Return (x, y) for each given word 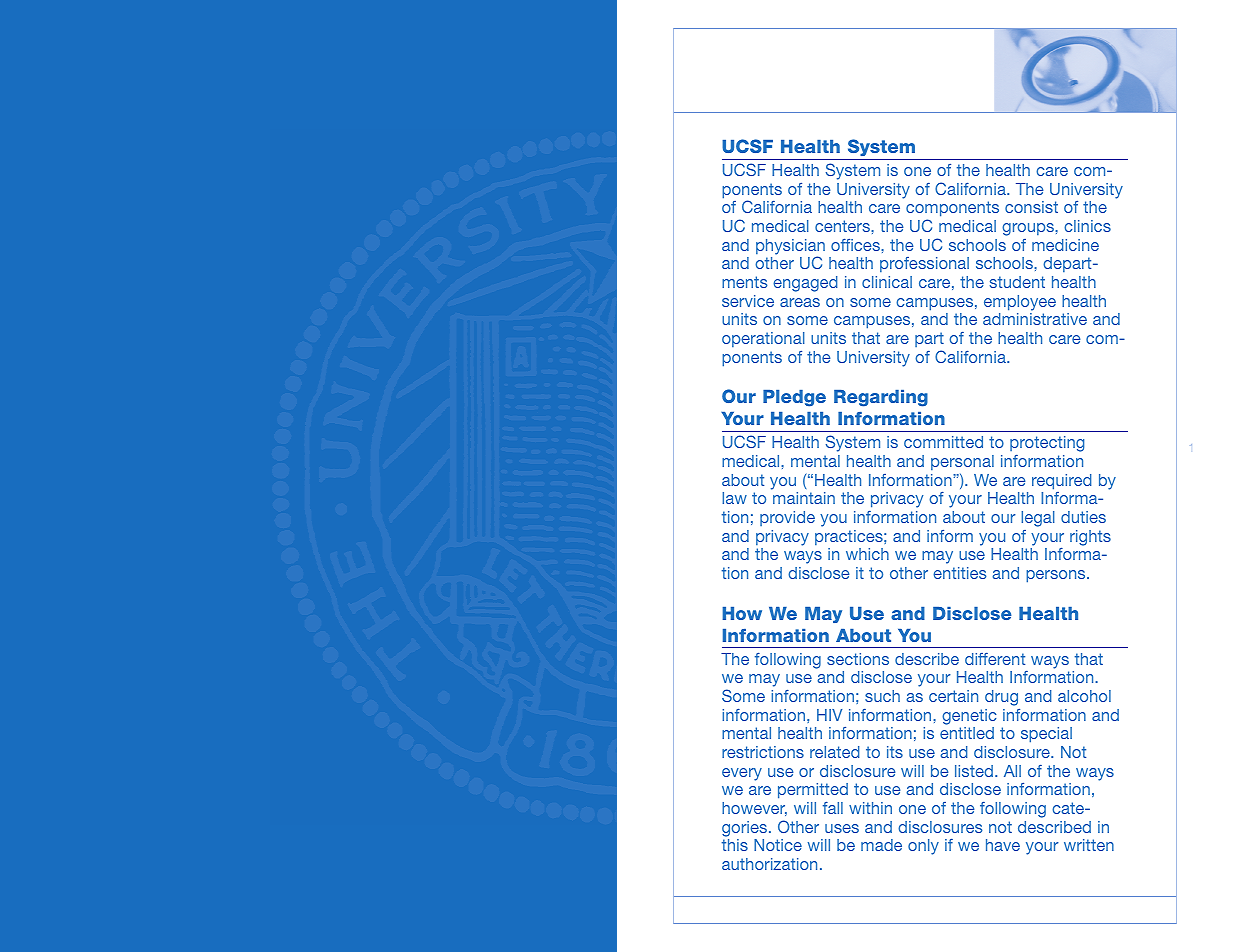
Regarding (881, 398)
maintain (804, 498)
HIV (829, 715)
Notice (778, 845)
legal (1038, 519)
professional (924, 264)
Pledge (794, 398)
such (882, 696)
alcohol (1084, 696)
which (867, 554)
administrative (1035, 319)
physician (790, 248)
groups (1029, 229)
